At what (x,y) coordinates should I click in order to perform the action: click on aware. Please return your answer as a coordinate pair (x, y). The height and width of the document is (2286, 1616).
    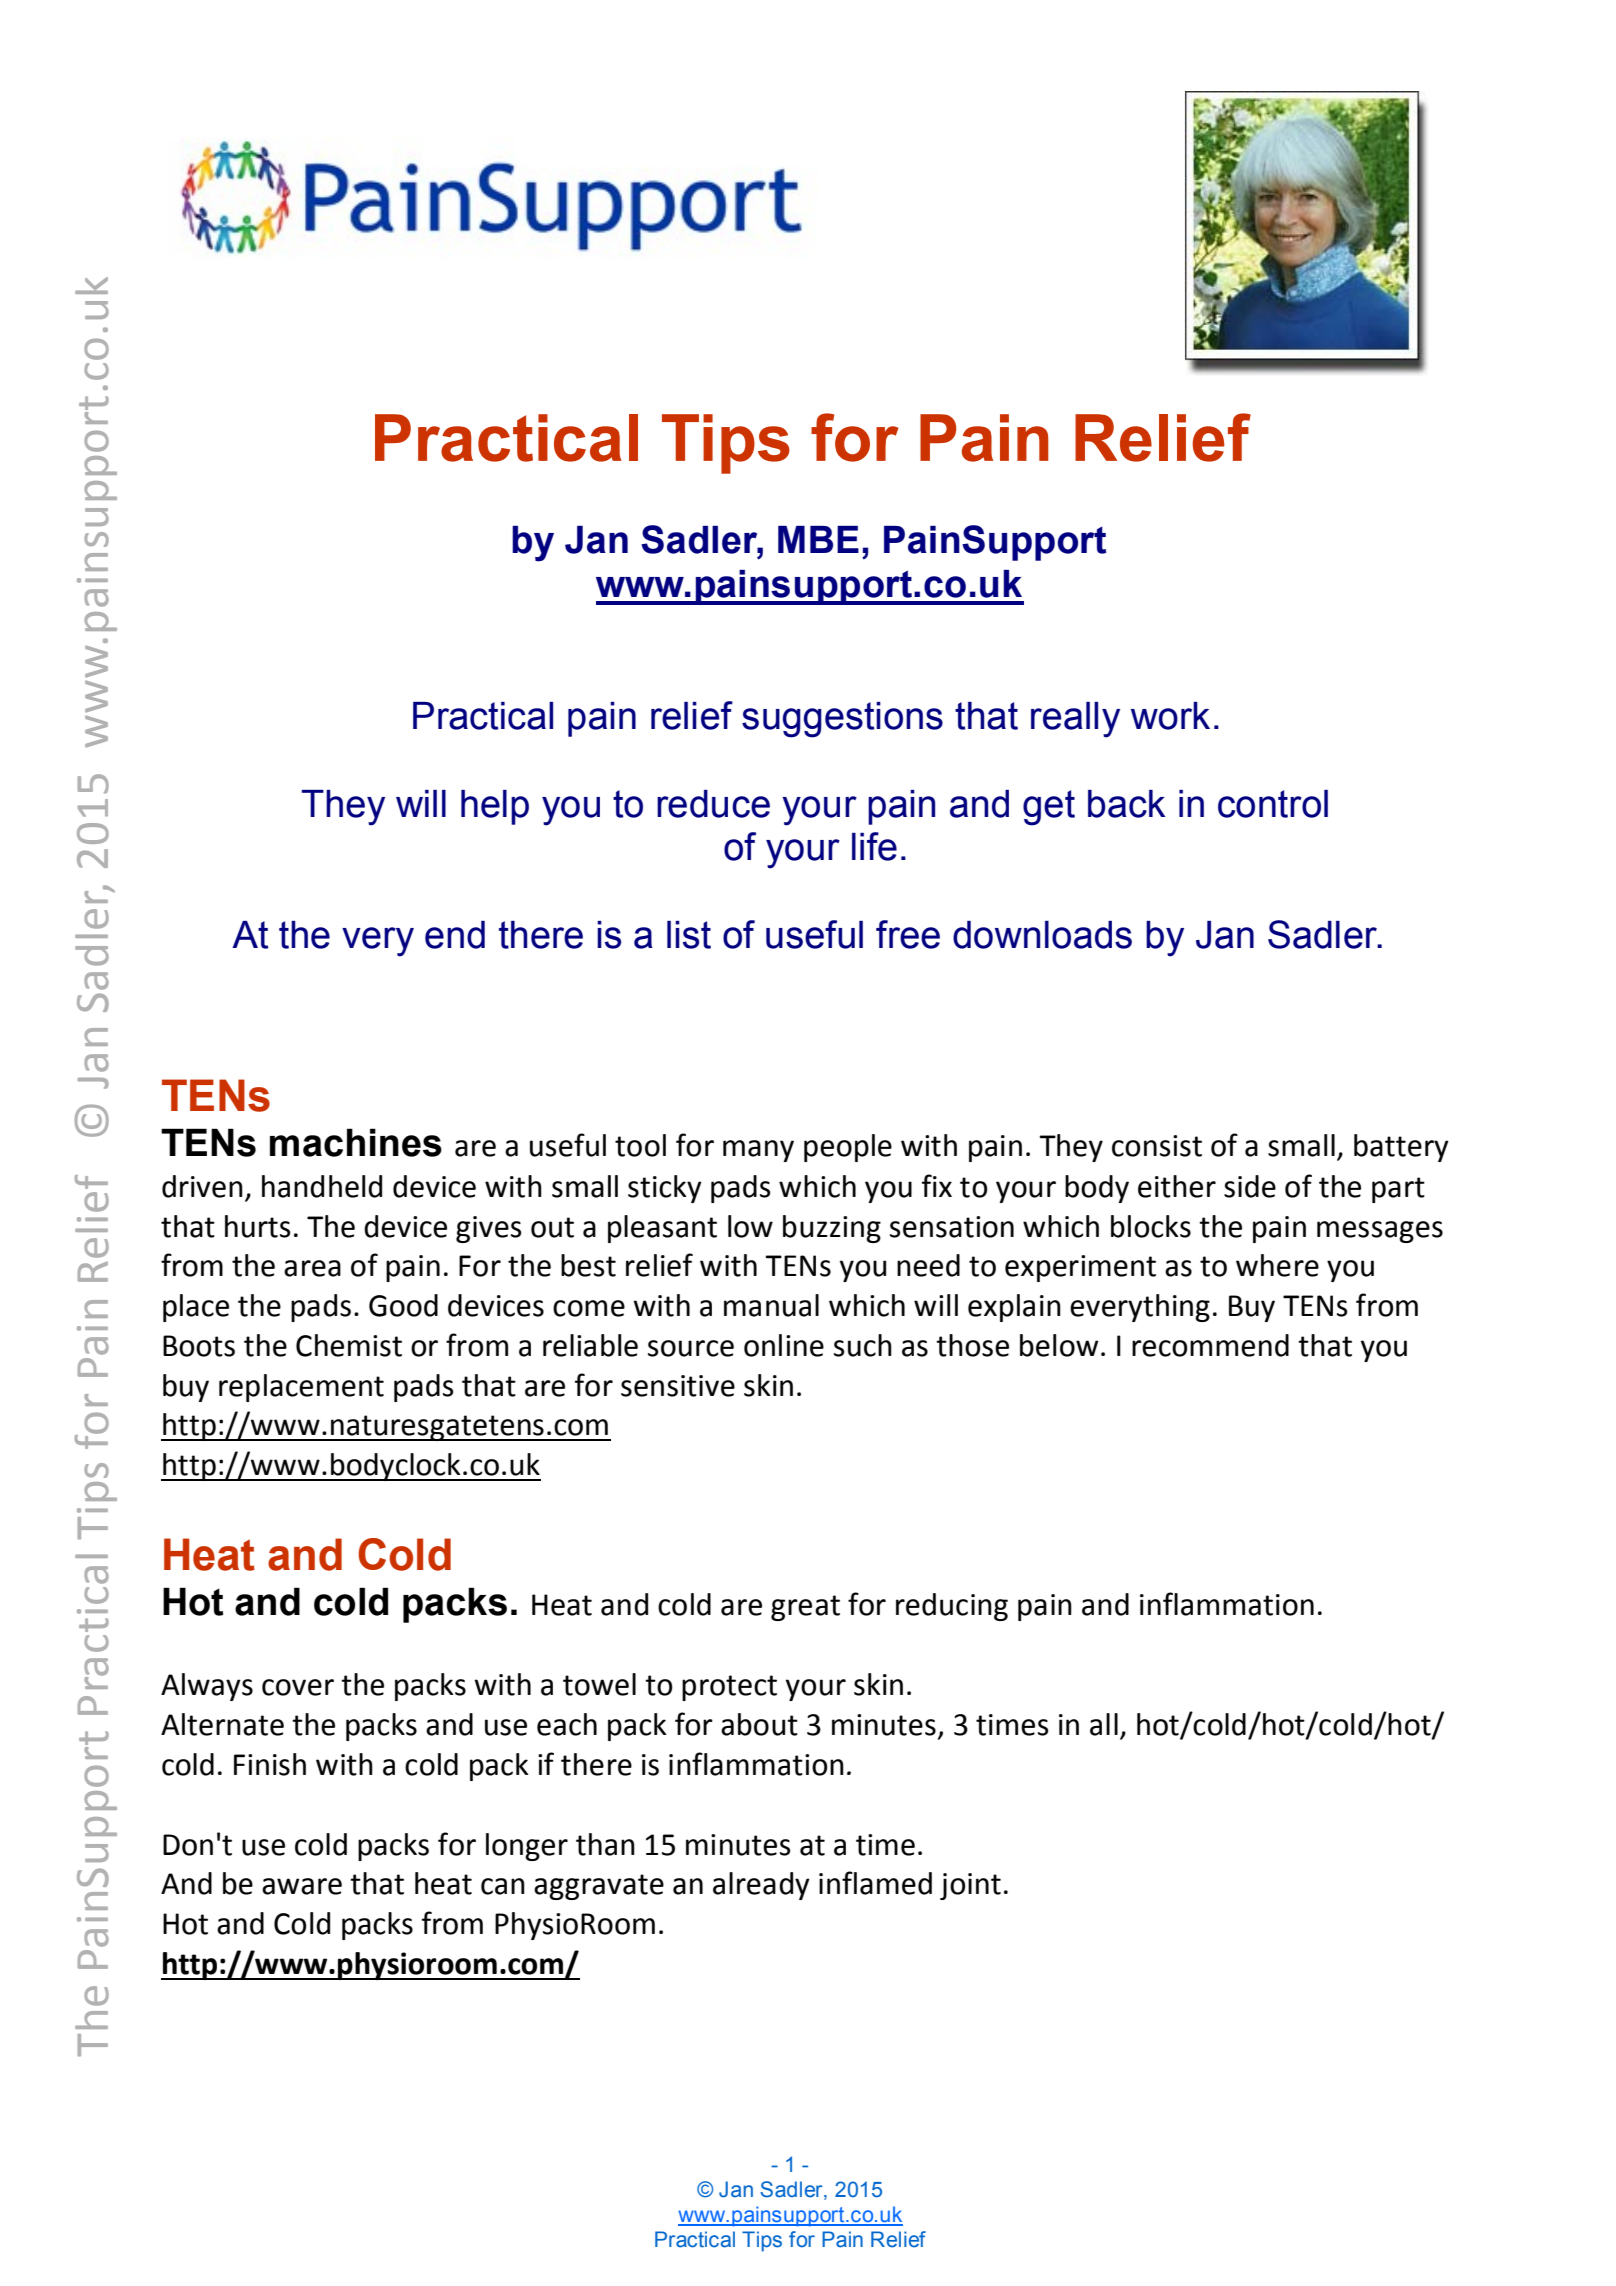
    Looking at the image, I should click on (302, 1886).
